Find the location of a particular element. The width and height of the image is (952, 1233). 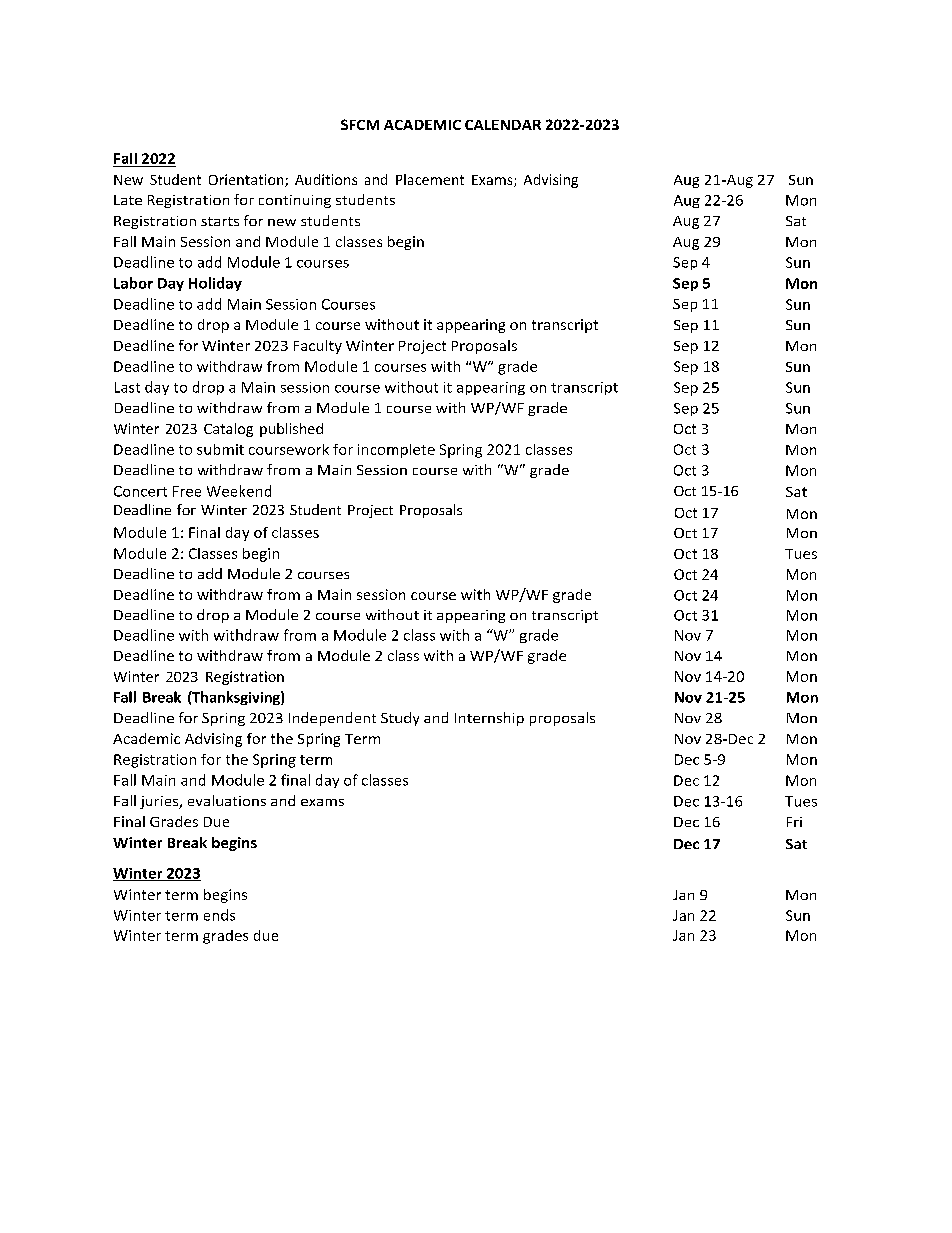

Free is located at coordinates (187, 491).
